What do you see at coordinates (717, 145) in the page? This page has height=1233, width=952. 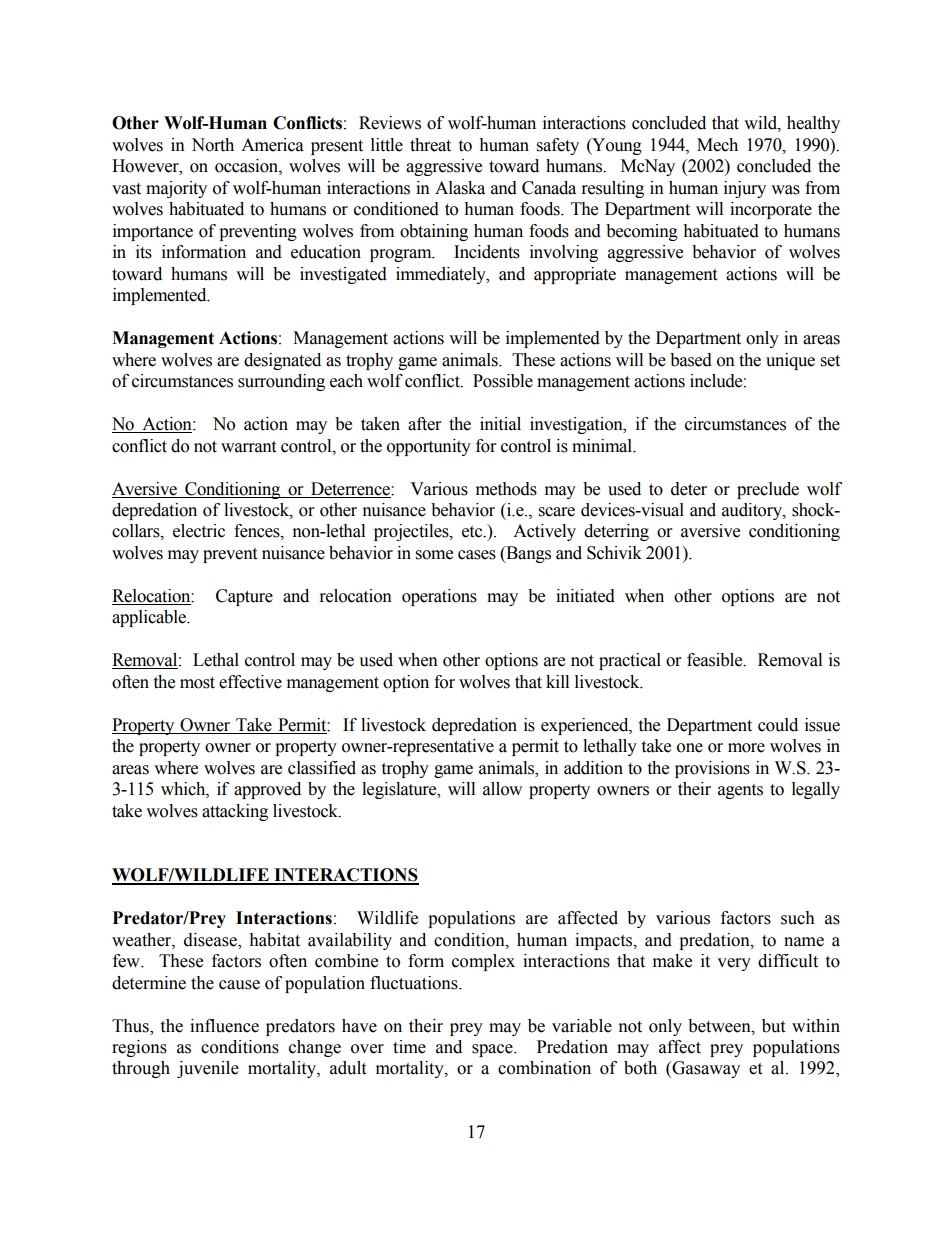 I see `Mech` at bounding box center [717, 145].
